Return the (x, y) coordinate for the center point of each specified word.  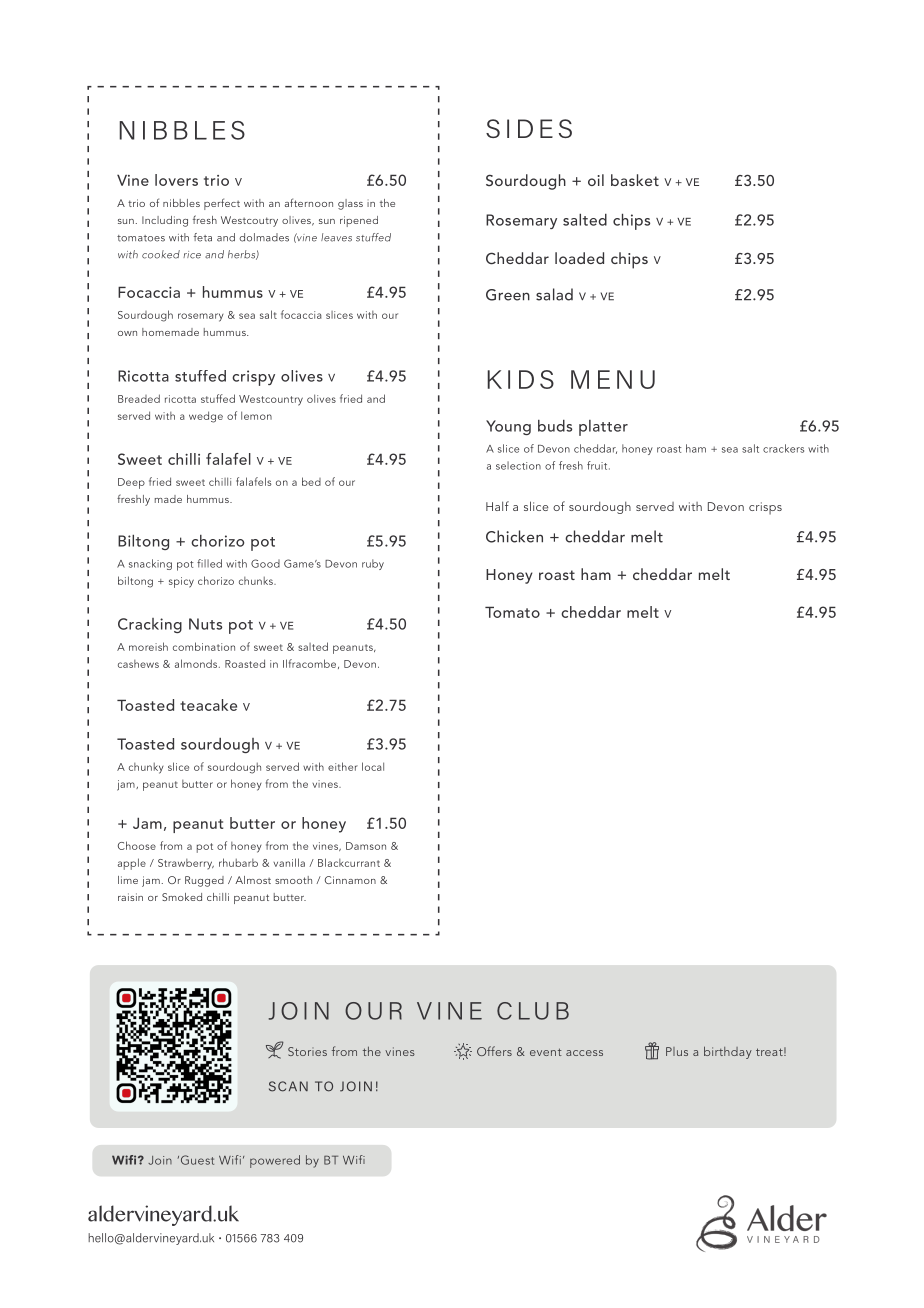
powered (275, 1161)
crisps (765, 508)
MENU (613, 379)
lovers (176, 180)
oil (596, 180)
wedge (206, 417)
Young (508, 427)
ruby (373, 564)
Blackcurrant (349, 862)
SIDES (529, 128)
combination (204, 646)
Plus (677, 1051)
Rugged (204, 881)
